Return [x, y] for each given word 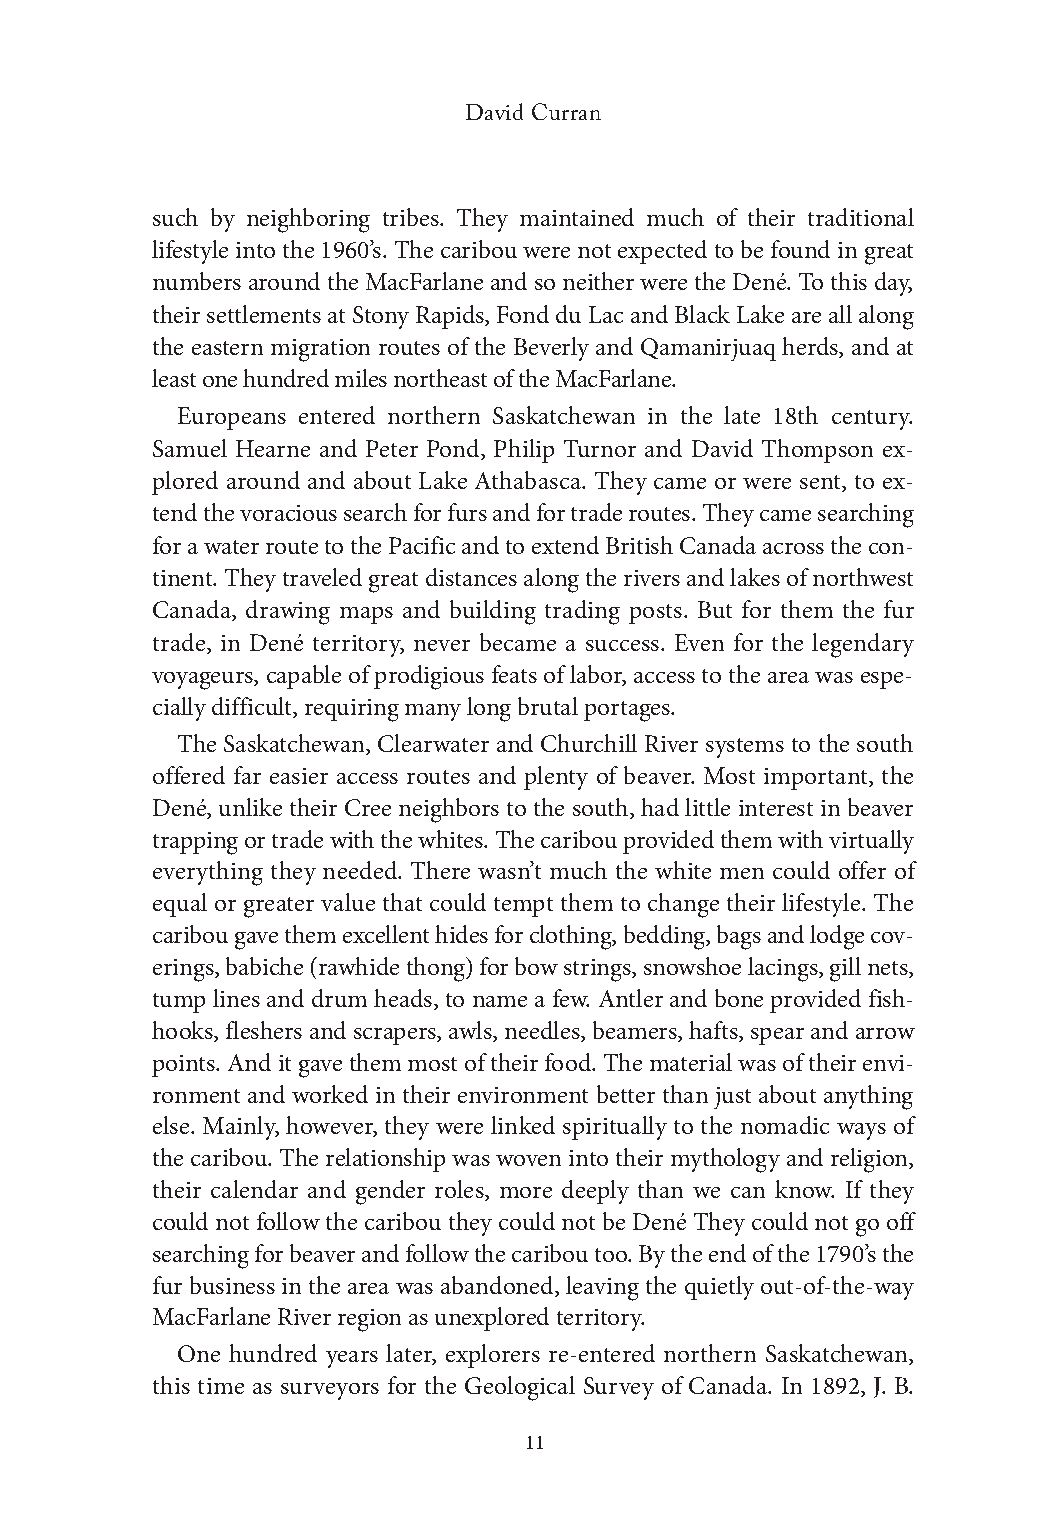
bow [536, 966]
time [221, 1386]
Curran [566, 111]
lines [236, 998]
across [793, 548]
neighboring [308, 220]
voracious [288, 513]
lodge [837, 937]
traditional [861, 217]
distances [471, 577]
